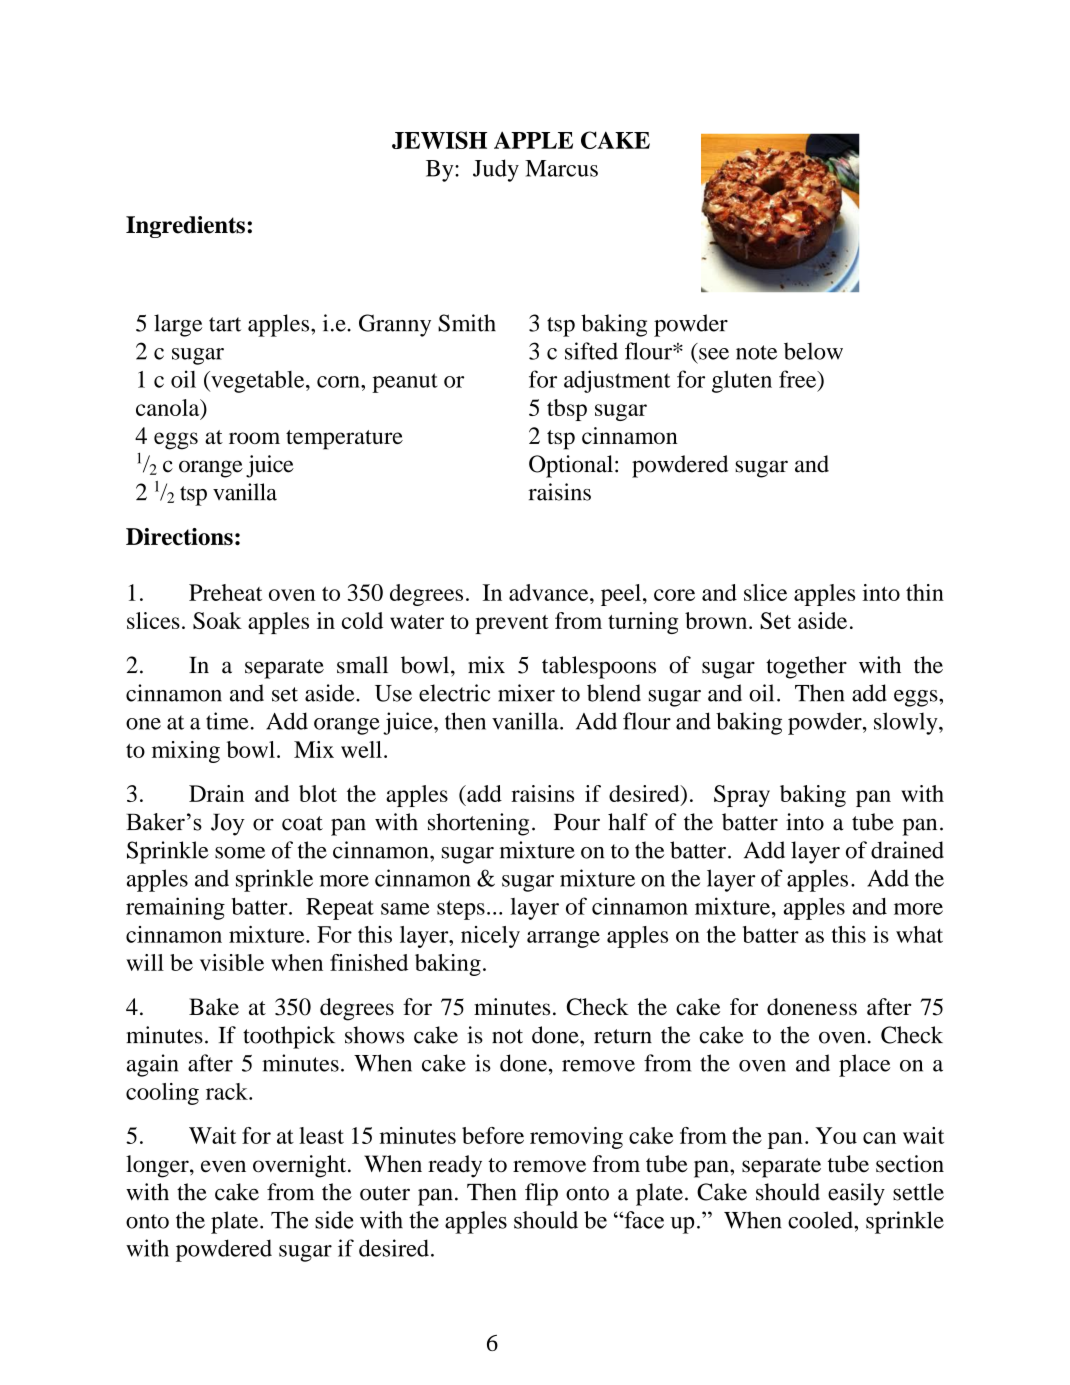  I want to click on overnight, so click(301, 1166).
